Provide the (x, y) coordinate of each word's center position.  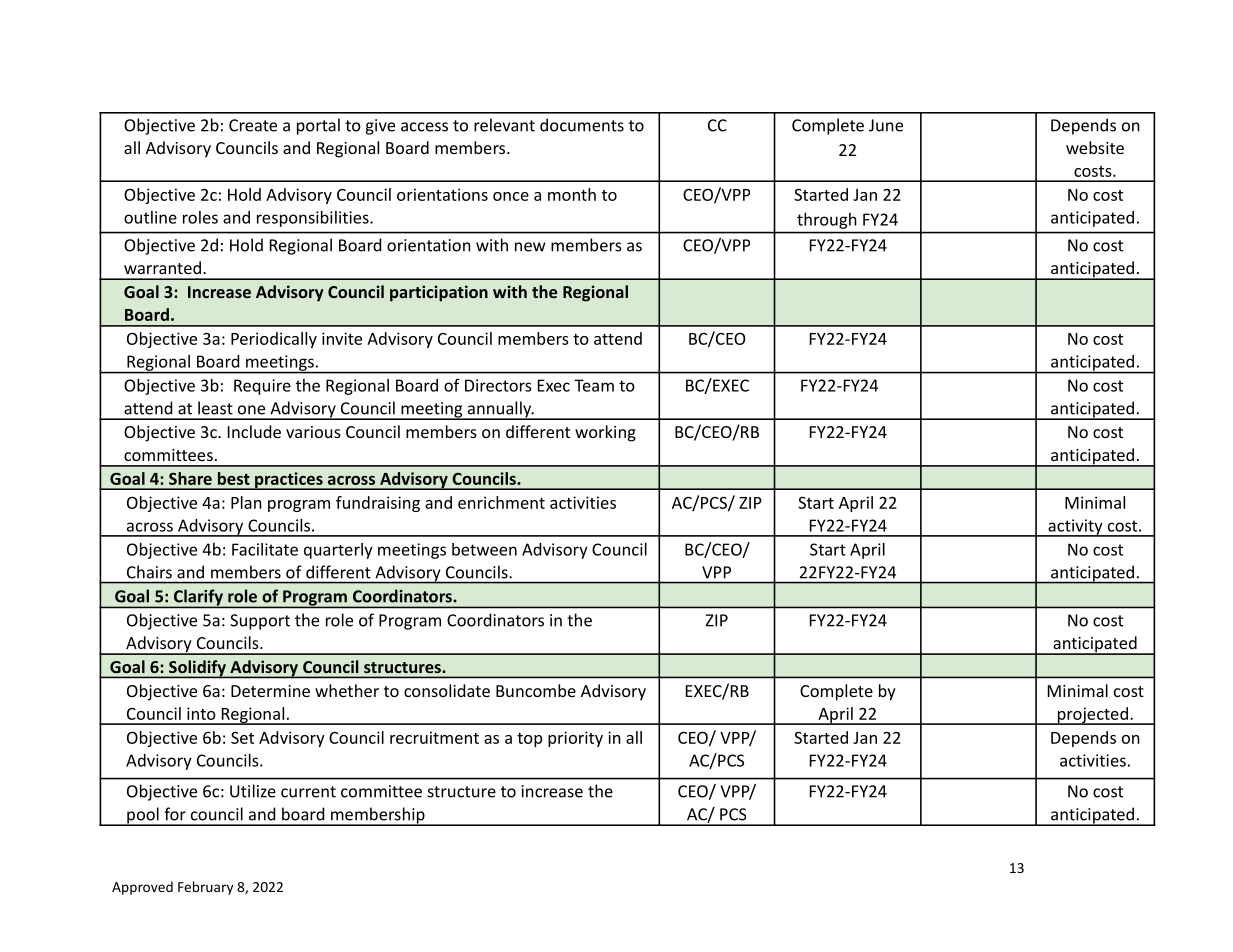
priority (575, 739)
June (886, 125)
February (205, 888)
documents (582, 125)
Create (253, 125)
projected (1092, 716)
